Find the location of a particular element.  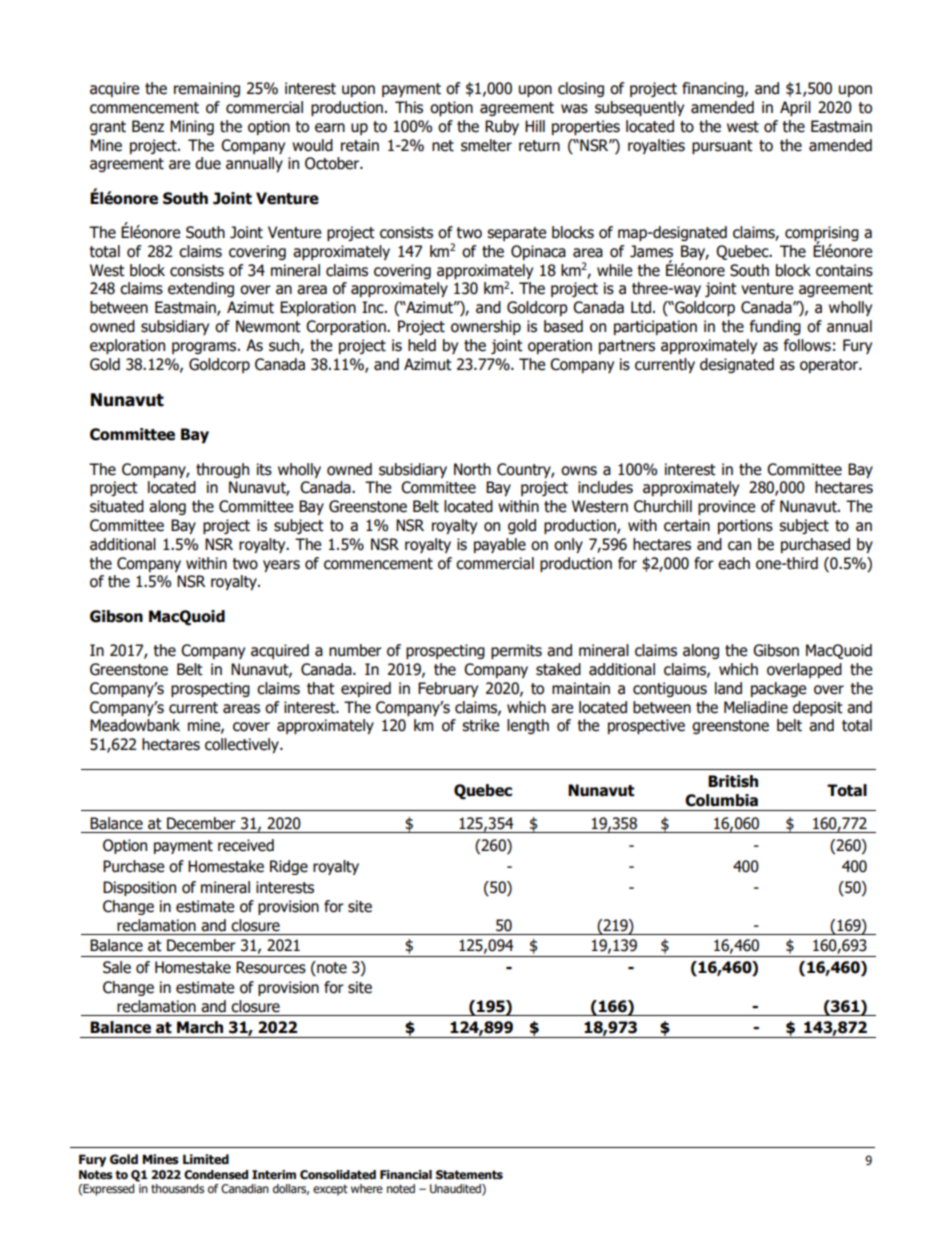

April is located at coordinates (795, 108).
